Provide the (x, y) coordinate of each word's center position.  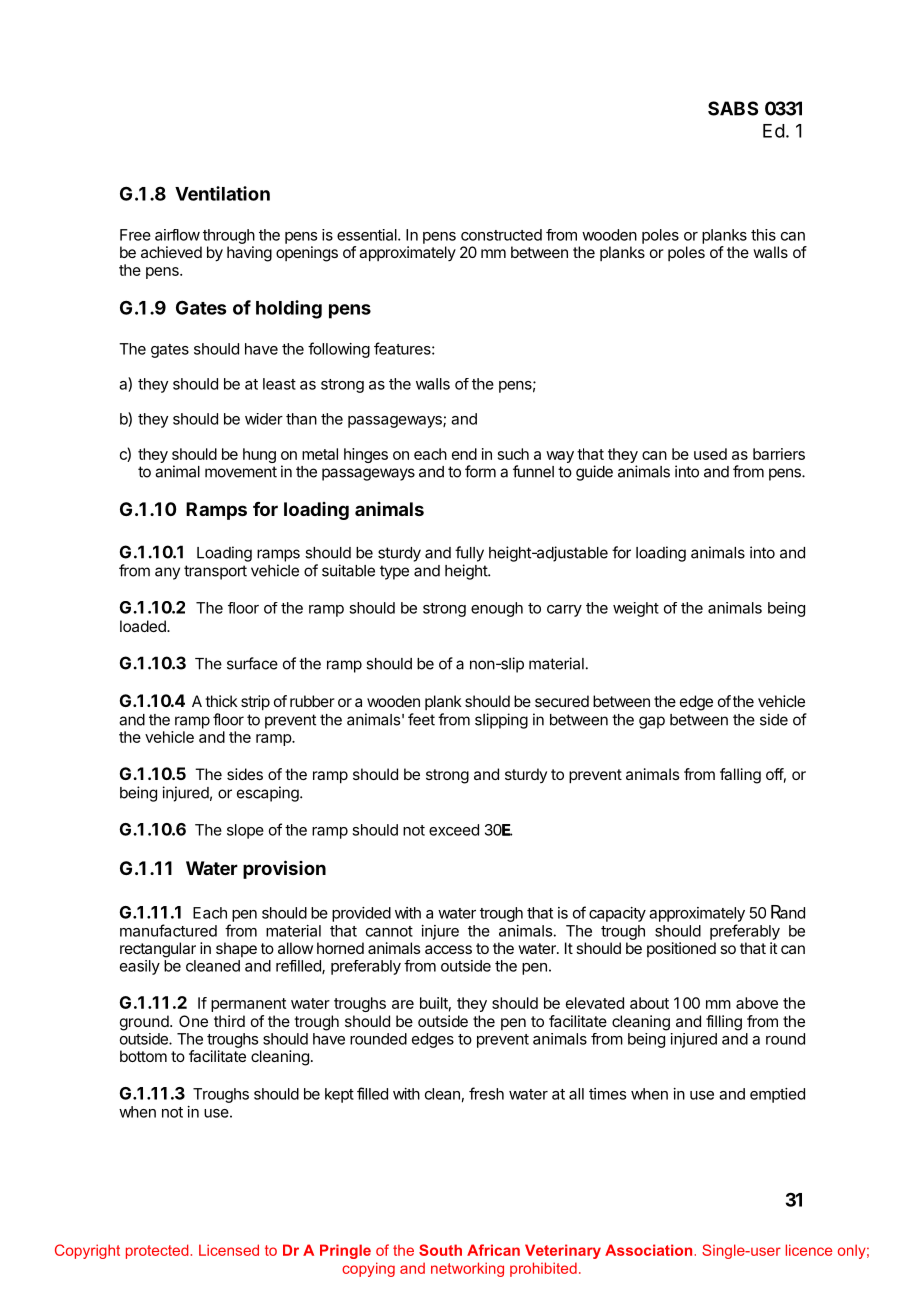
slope (245, 831)
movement (241, 472)
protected (157, 1251)
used (710, 454)
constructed (501, 235)
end (464, 454)
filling (724, 1023)
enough (497, 609)
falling (740, 776)
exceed (454, 830)
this (763, 235)
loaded (144, 626)
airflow (177, 235)
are (403, 1004)
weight (636, 609)
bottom (143, 1056)
